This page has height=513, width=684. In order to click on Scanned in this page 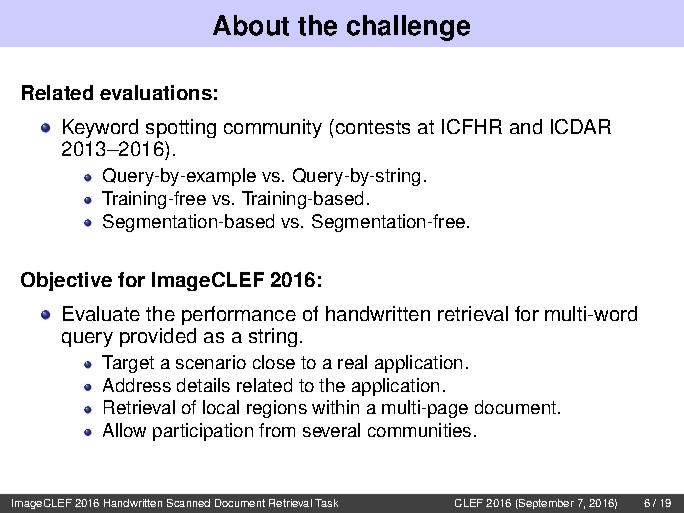, I will do `click(188, 503)`.
